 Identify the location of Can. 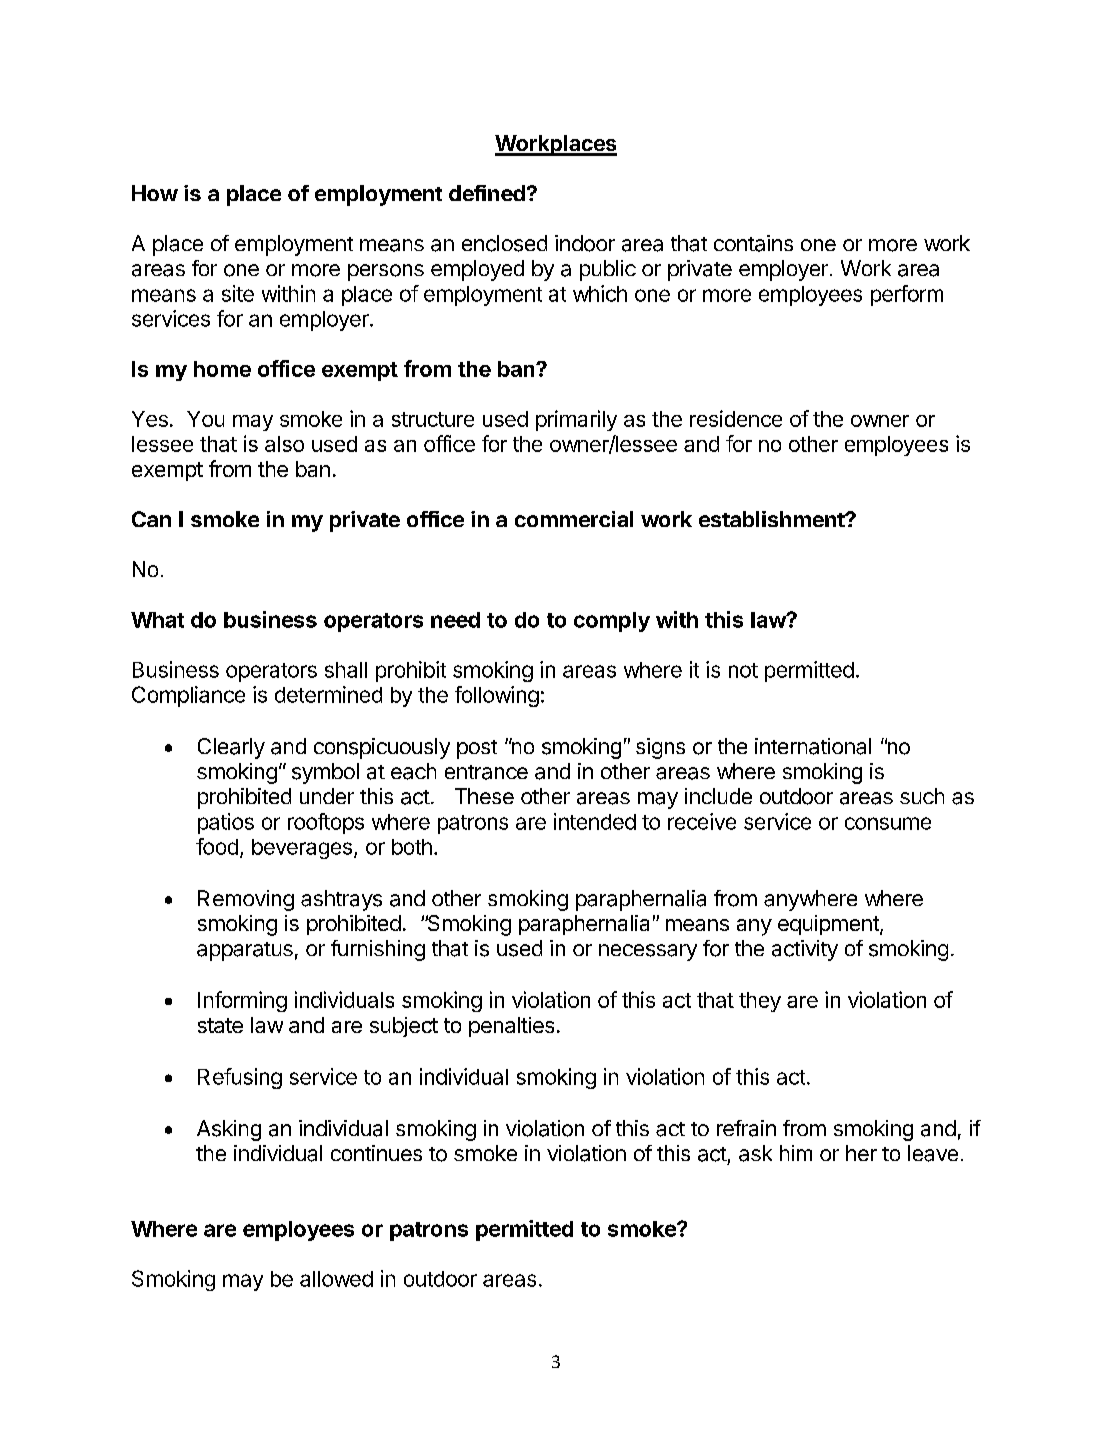
(151, 519).
